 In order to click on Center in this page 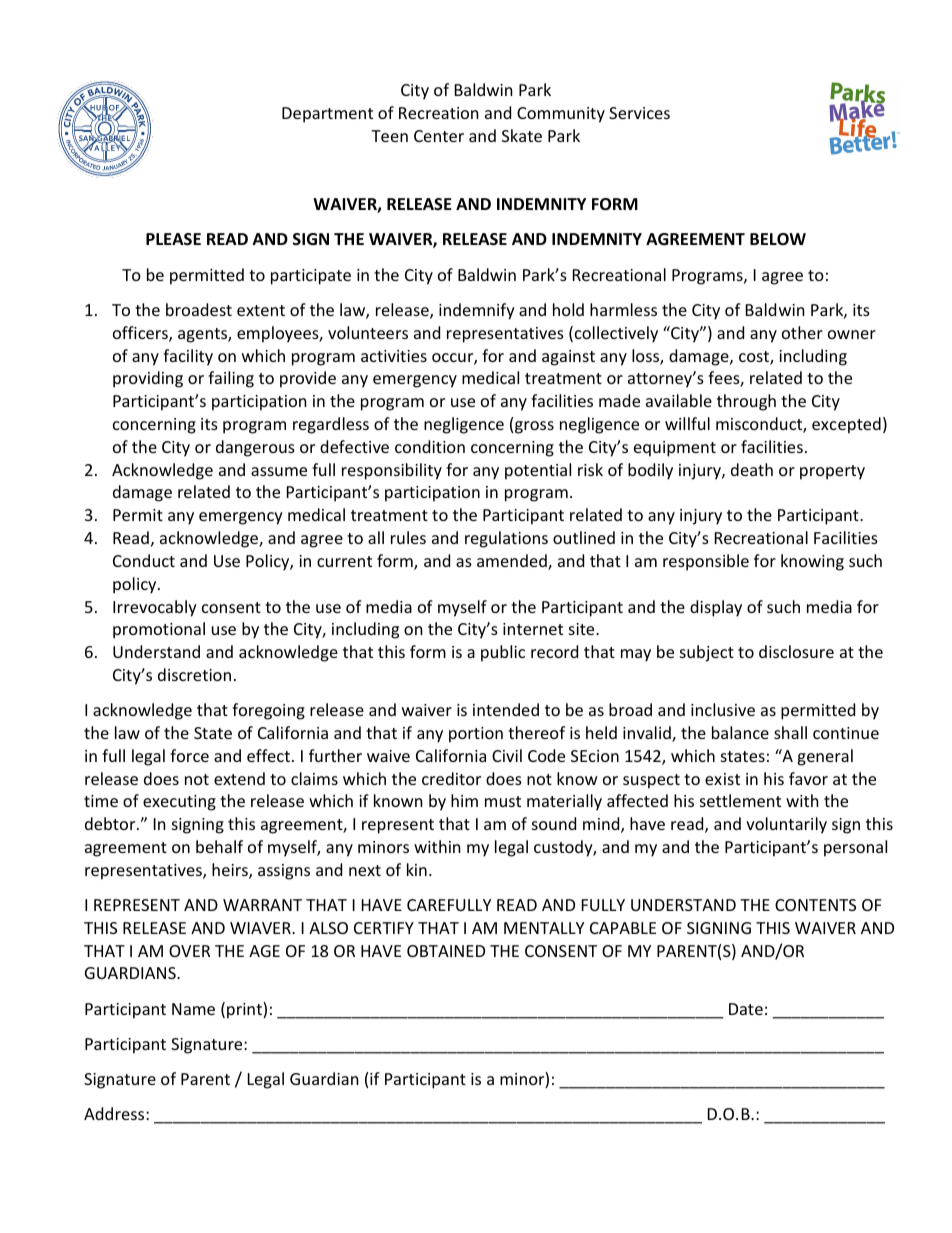, I will do `click(439, 136)`.
